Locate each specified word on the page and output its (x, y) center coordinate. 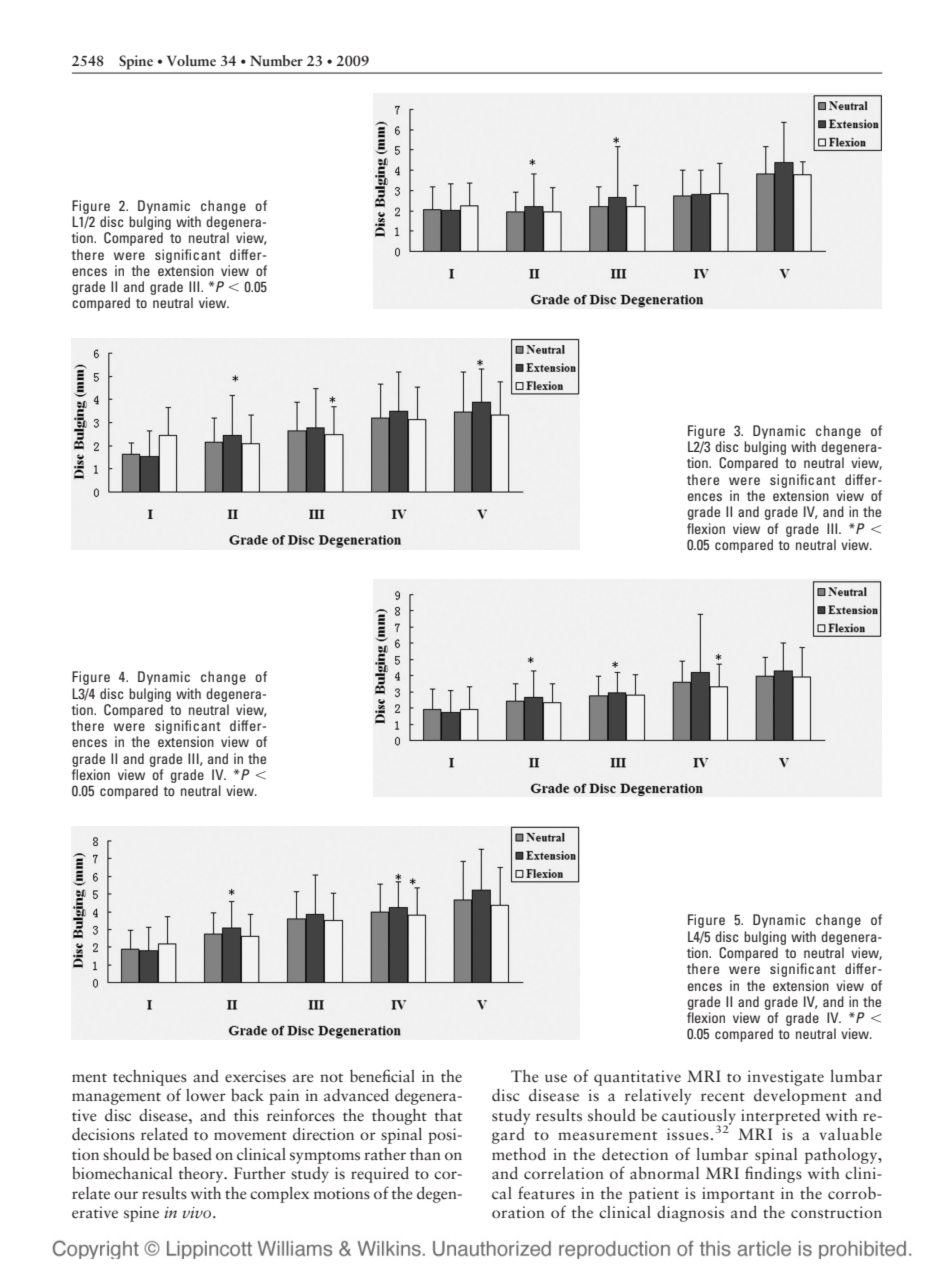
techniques (150, 1078)
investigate (785, 1078)
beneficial (382, 1076)
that (448, 1115)
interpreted (780, 1117)
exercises (255, 1076)
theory (202, 1175)
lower (206, 1095)
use (556, 1078)
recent (723, 1097)
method (519, 1154)
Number (276, 60)
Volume (191, 60)
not (331, 1077)
